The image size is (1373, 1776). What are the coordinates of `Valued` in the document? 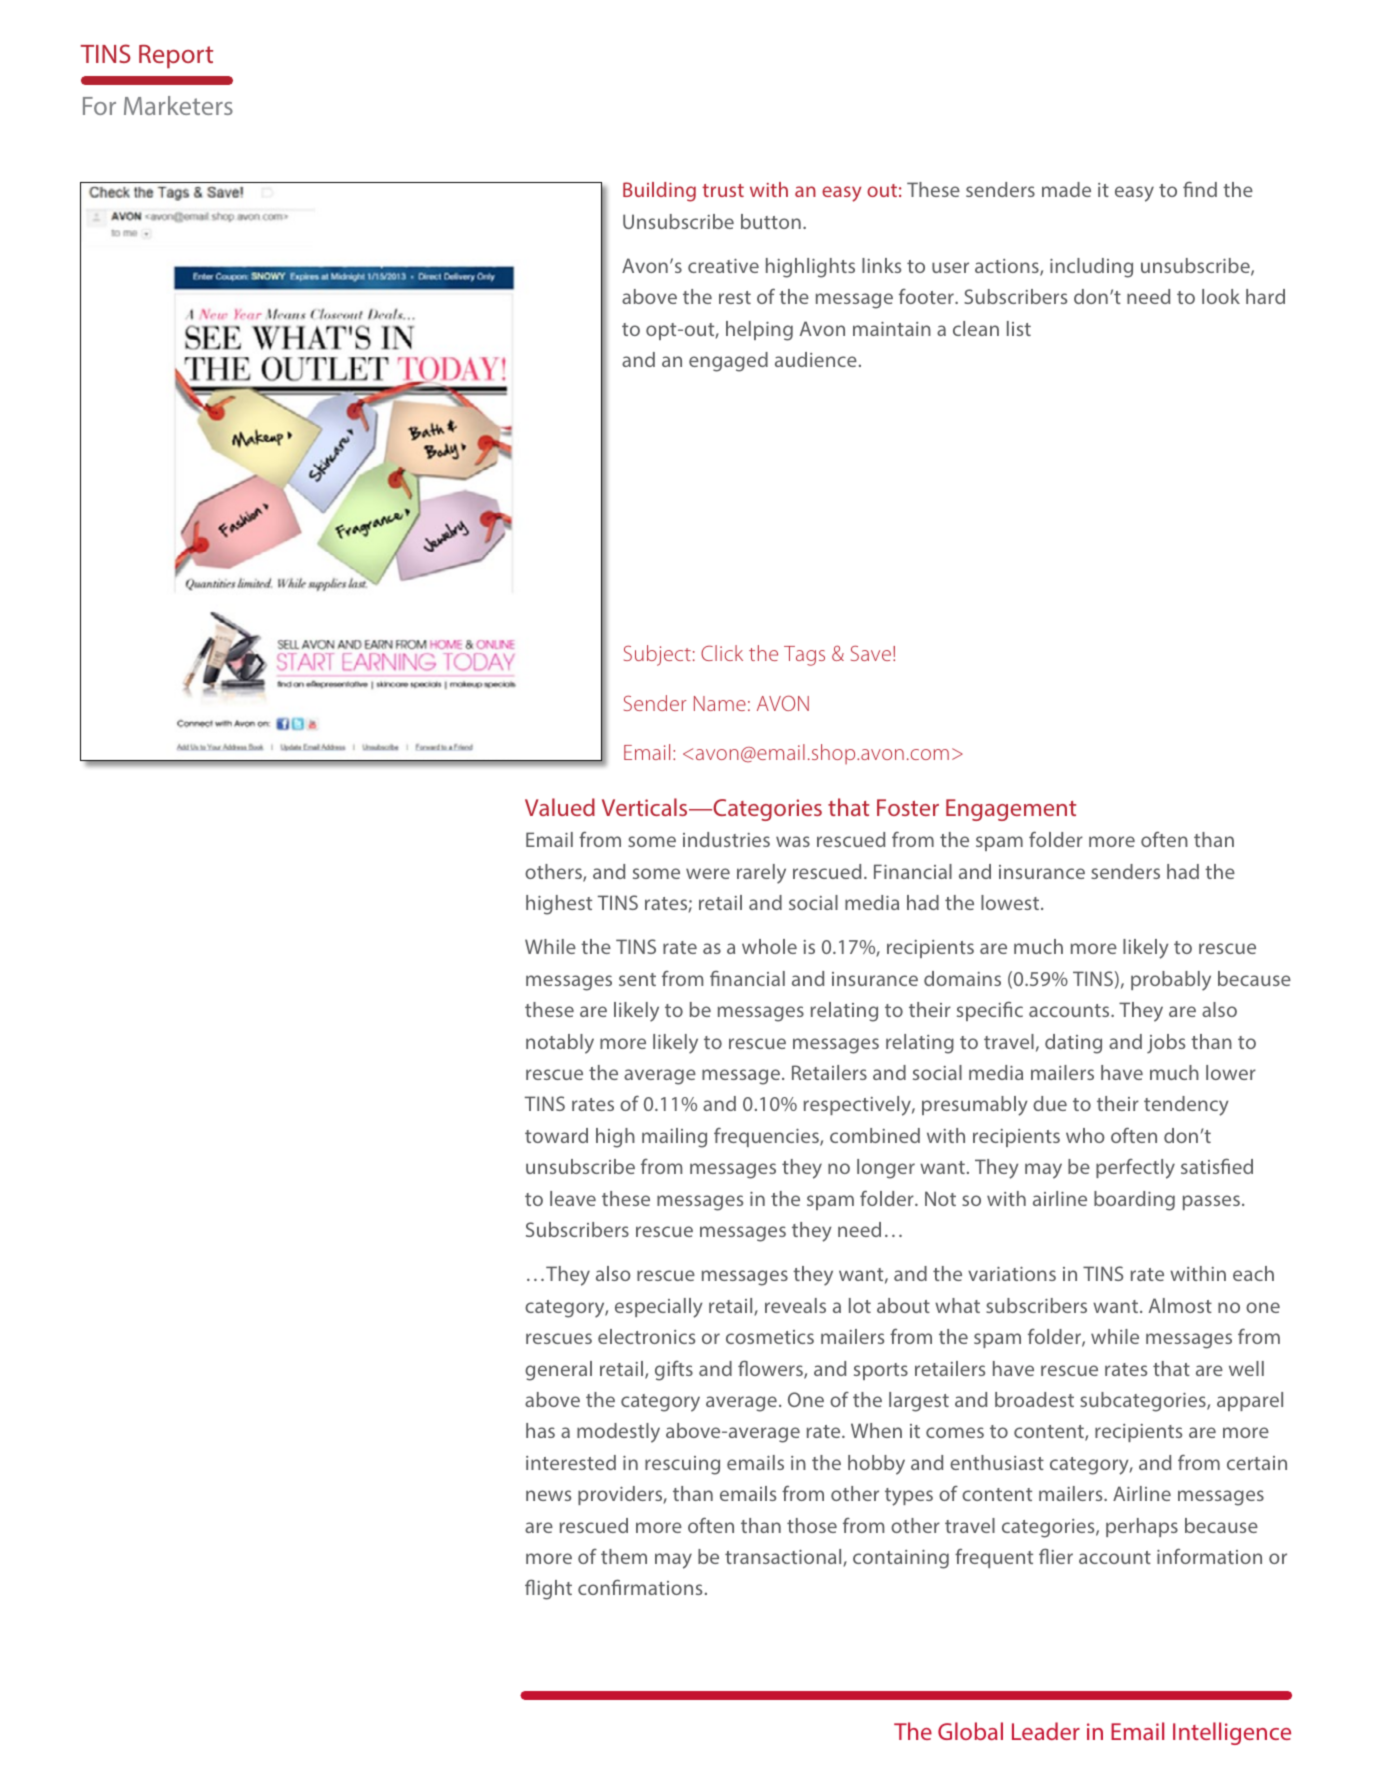 It's located at (560, 807).
